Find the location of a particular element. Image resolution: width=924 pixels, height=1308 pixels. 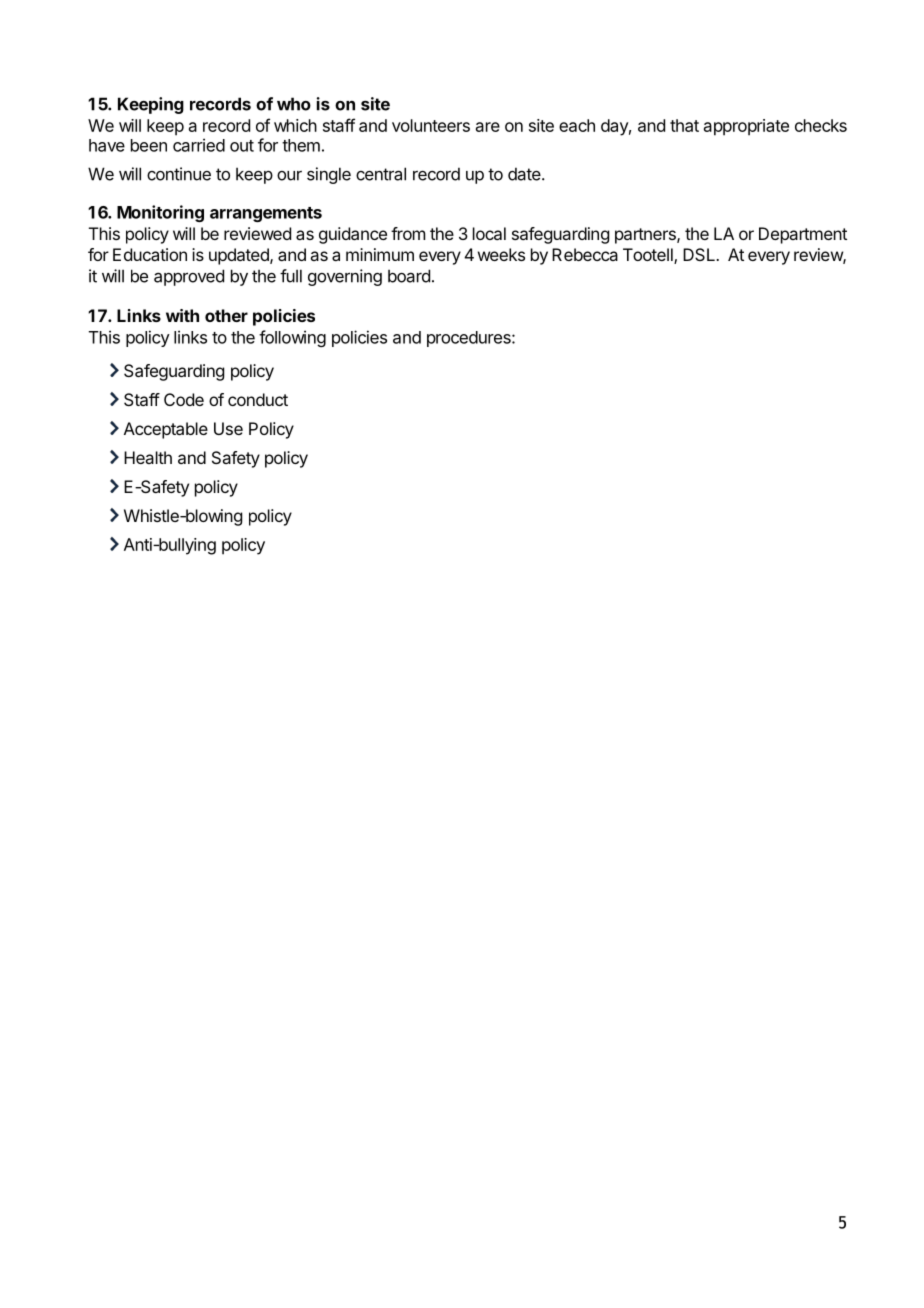

DSL is located at coordinates (700, 254).
